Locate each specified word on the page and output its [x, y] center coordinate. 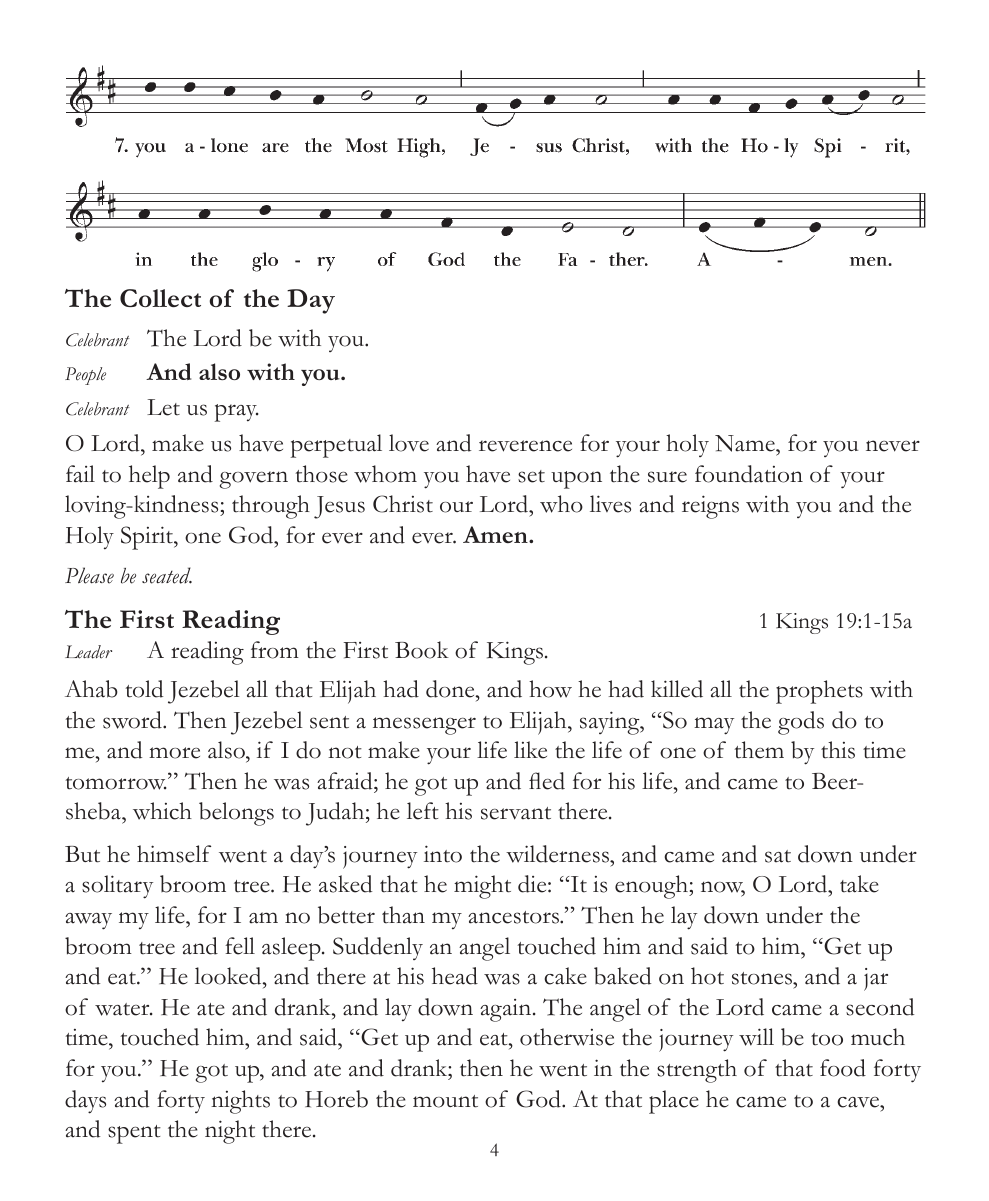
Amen [496, 534]
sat [778, 856]
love [409, 443]
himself [174, 854]
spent [134, 1134]
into [443, 854]
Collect [160, 298]
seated [167, 575]
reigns [710, 507]
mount [445, 1101]
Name [746, 443]
